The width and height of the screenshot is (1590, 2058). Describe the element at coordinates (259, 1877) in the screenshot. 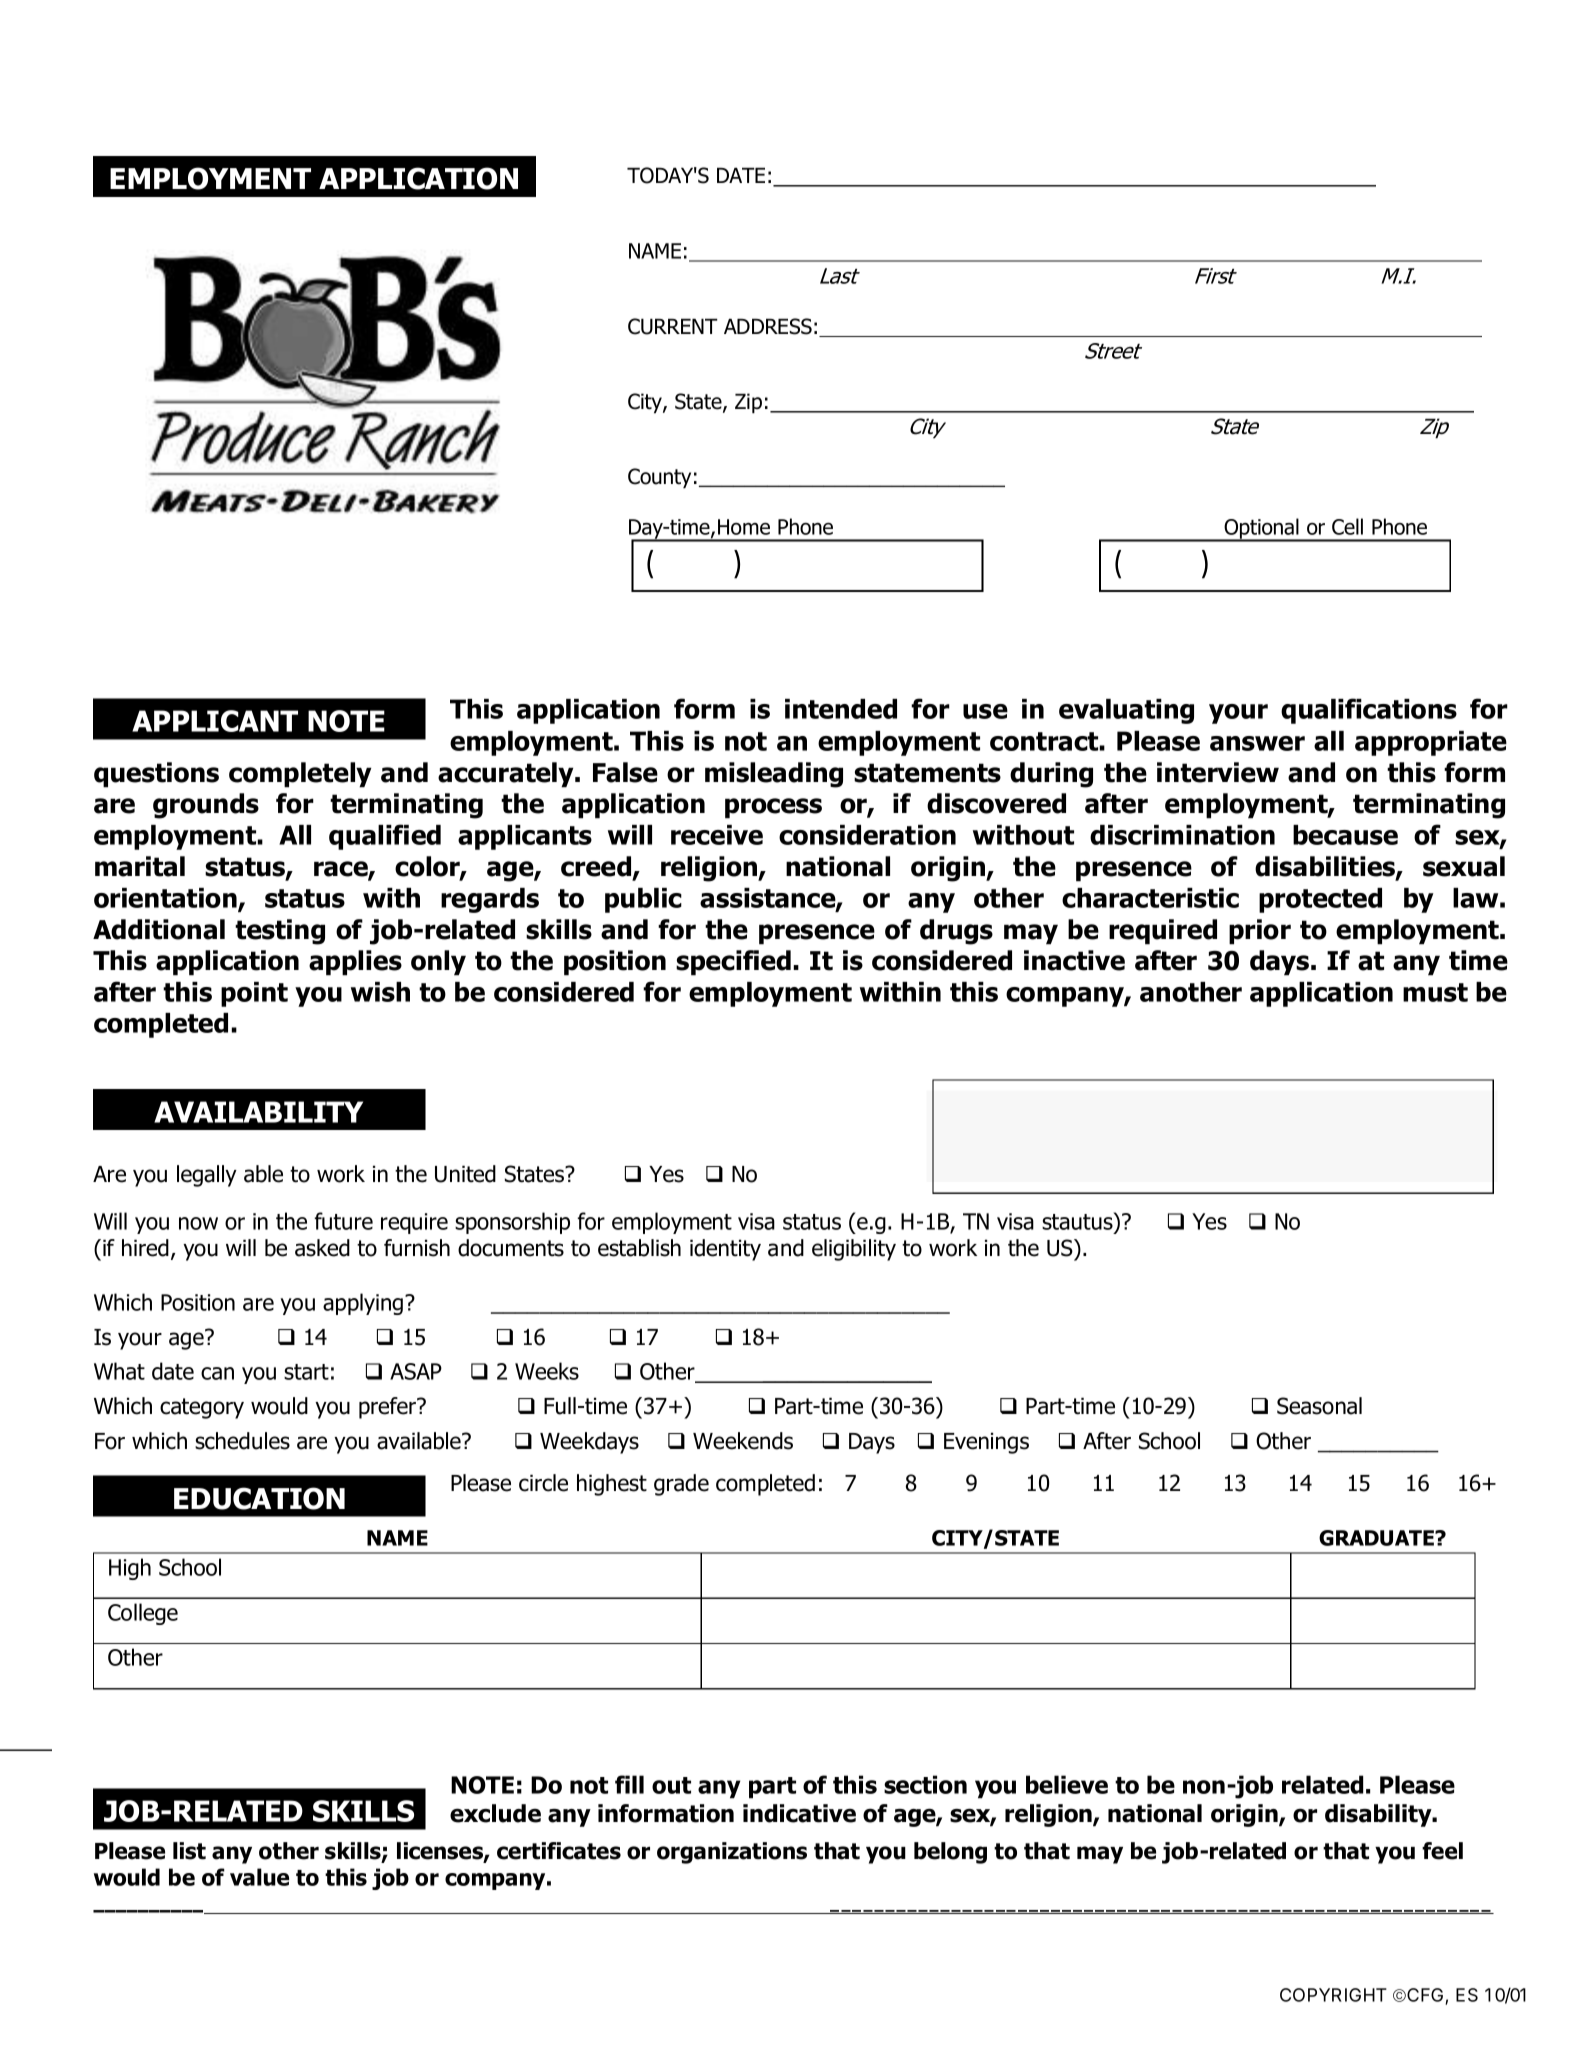

I see `value` at that location.
